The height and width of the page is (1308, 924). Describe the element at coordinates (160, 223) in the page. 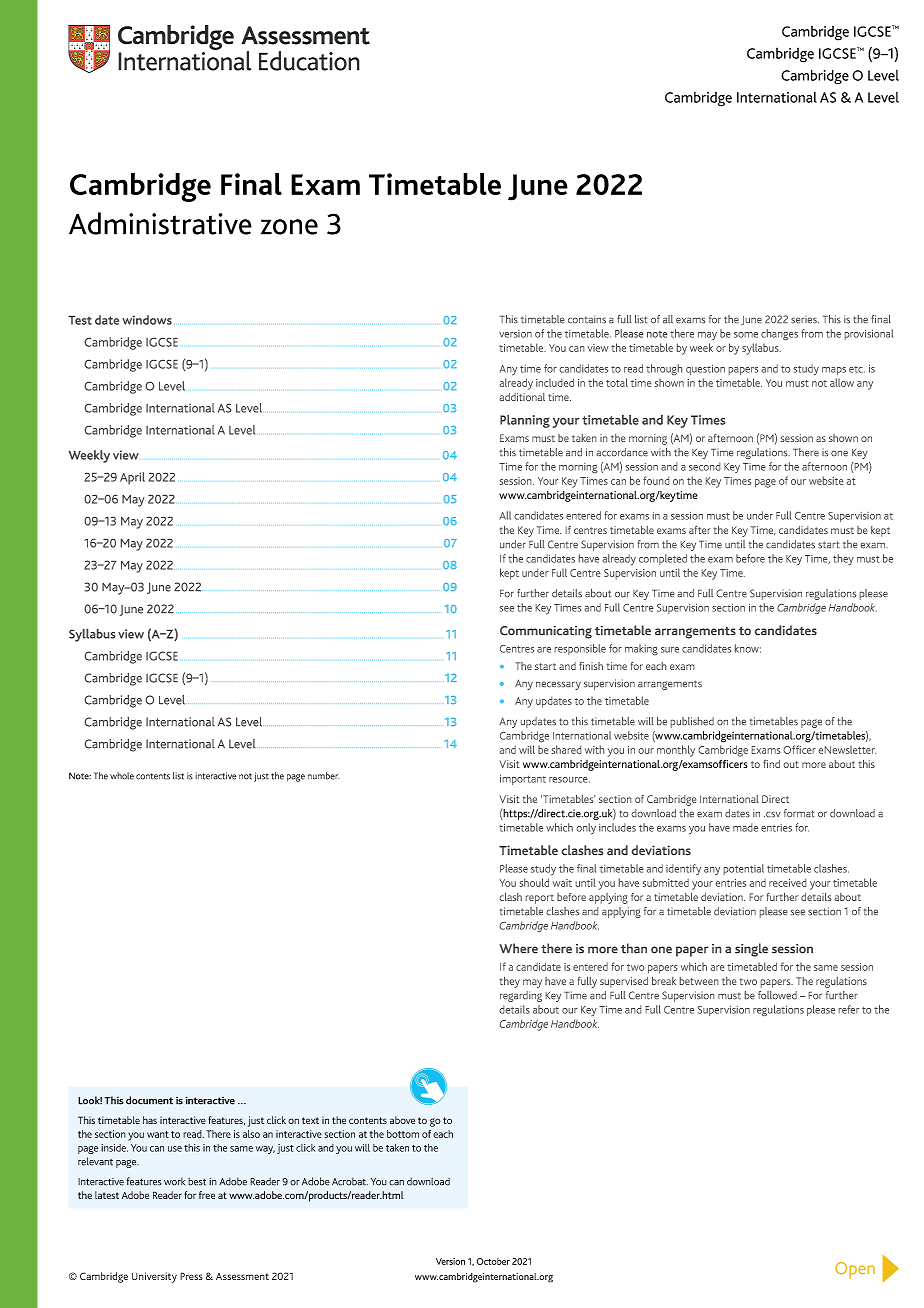

I see `Administrative` at that location.
